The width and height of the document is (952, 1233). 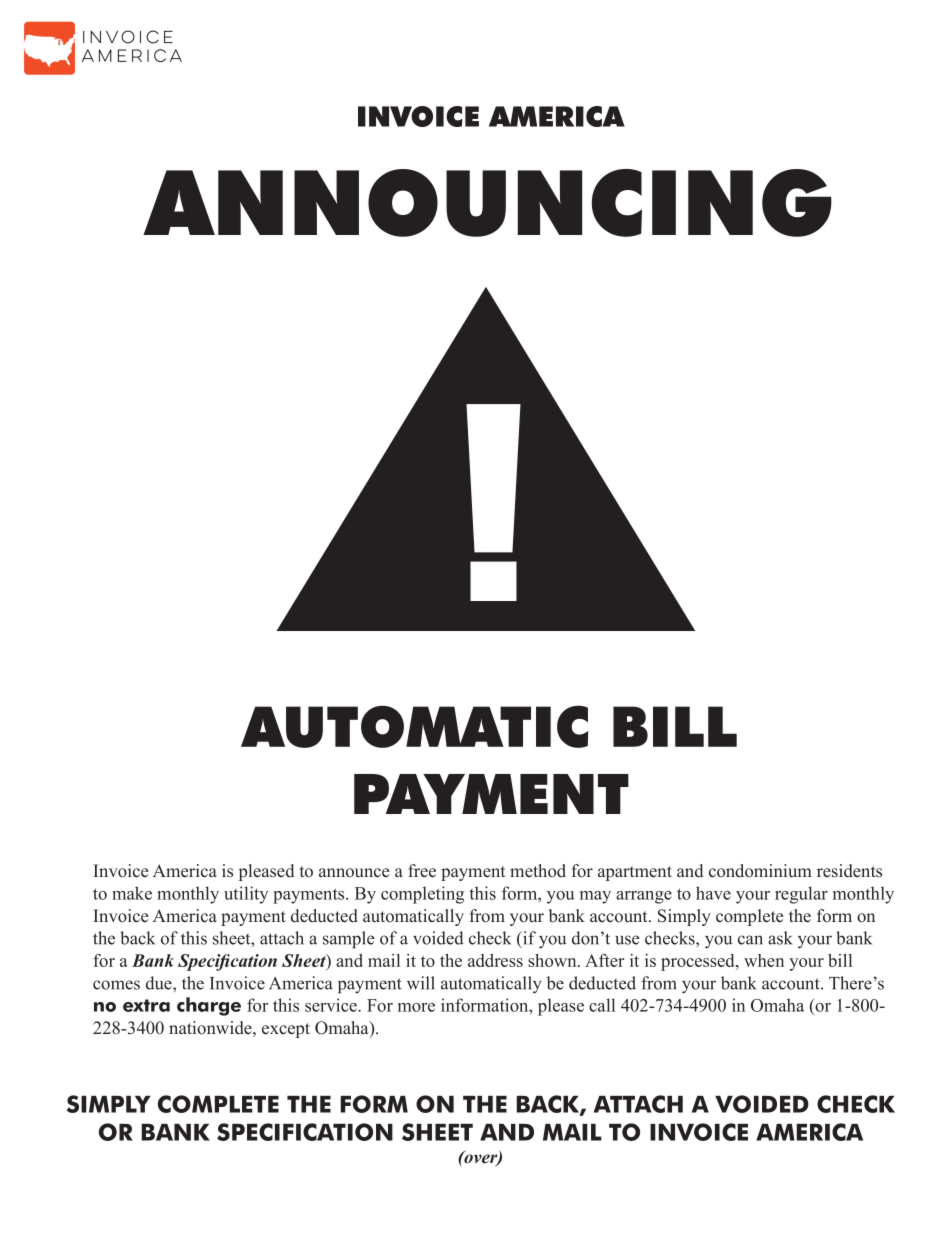 What do you see at coordinates (764, 960) in the document?
I see `when` at bounding box center [764, 960].
